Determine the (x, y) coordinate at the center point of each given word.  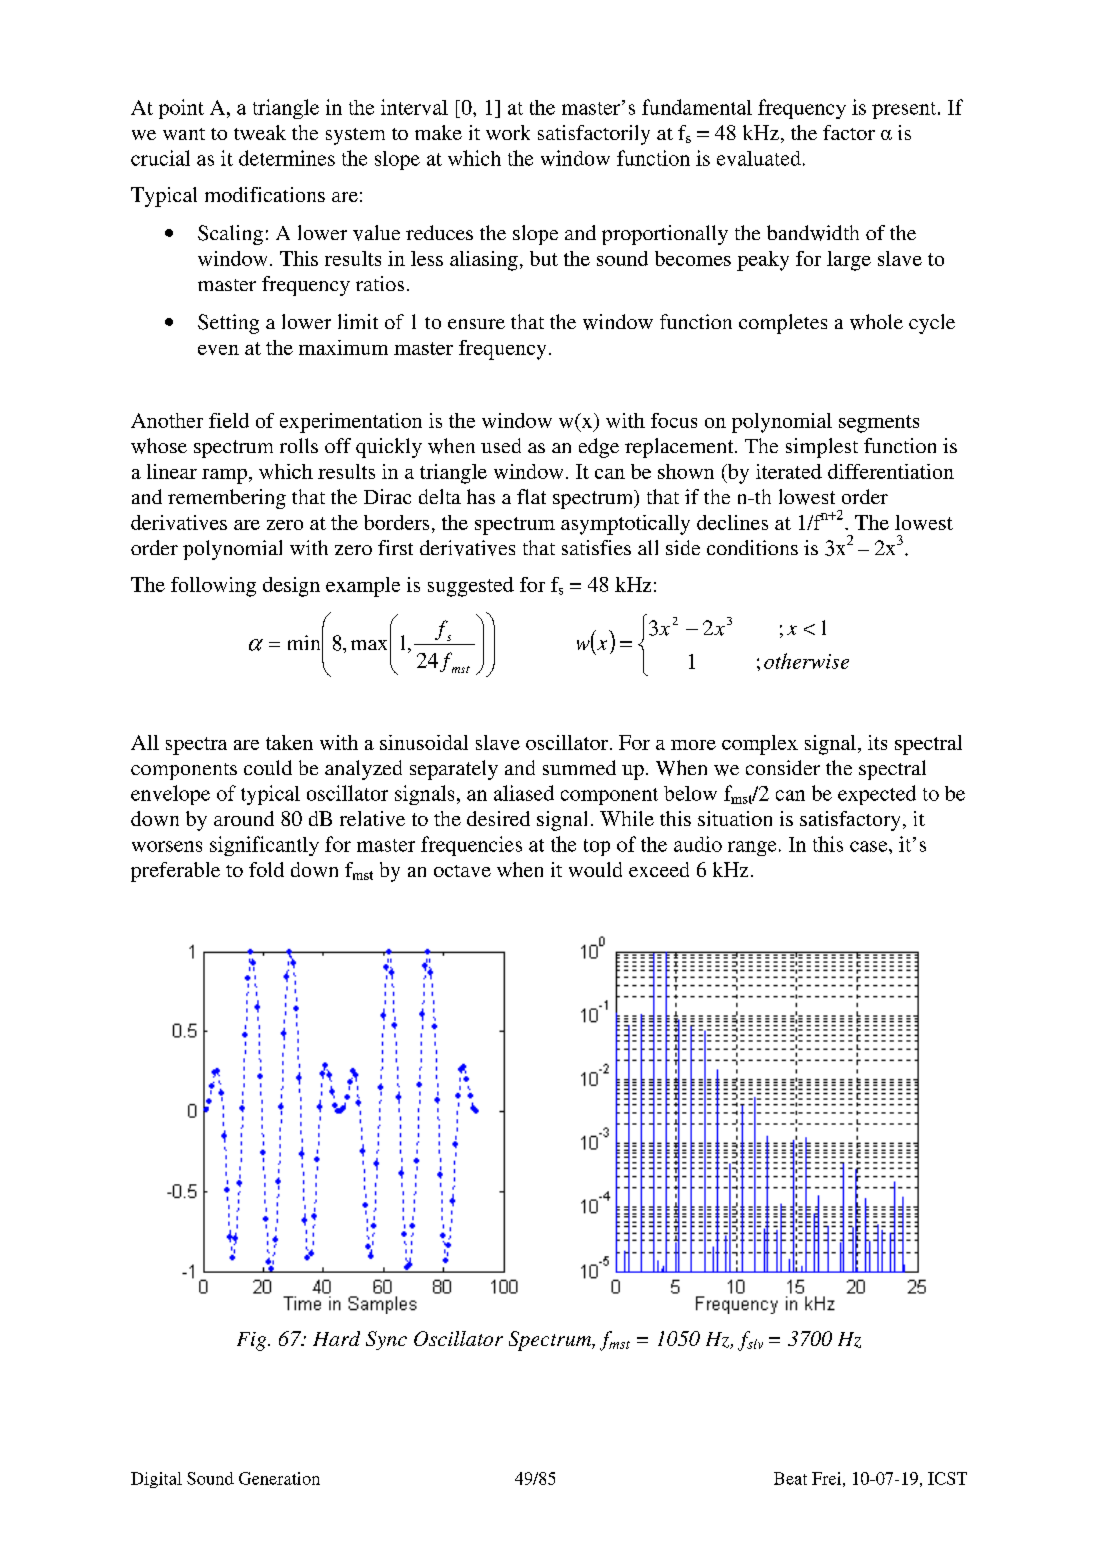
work (508, 132)
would (595, 869)
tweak (260, 132)
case (870, 846)
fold (266, 869)
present (905, 110)
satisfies (596, 547)
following (213, 587)
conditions (752, 547)
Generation (279, 1478)
